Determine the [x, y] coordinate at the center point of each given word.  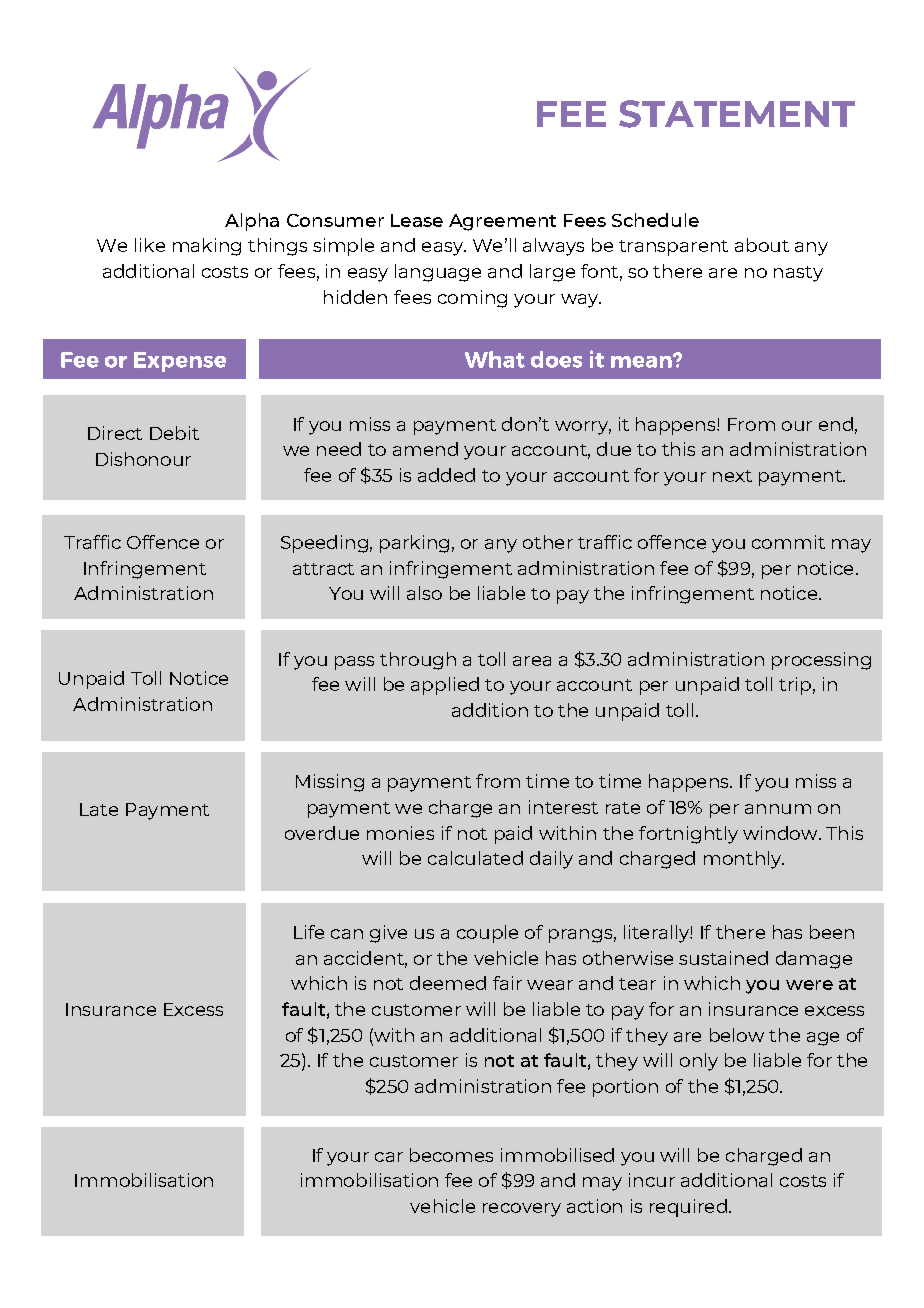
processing [821, 661]
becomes [451, 1155]
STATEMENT [737, 114]
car [389, 1157]
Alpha [252, 222]
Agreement [502, 222]
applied [445, 686]
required [688, 1208]
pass [354, 663]
